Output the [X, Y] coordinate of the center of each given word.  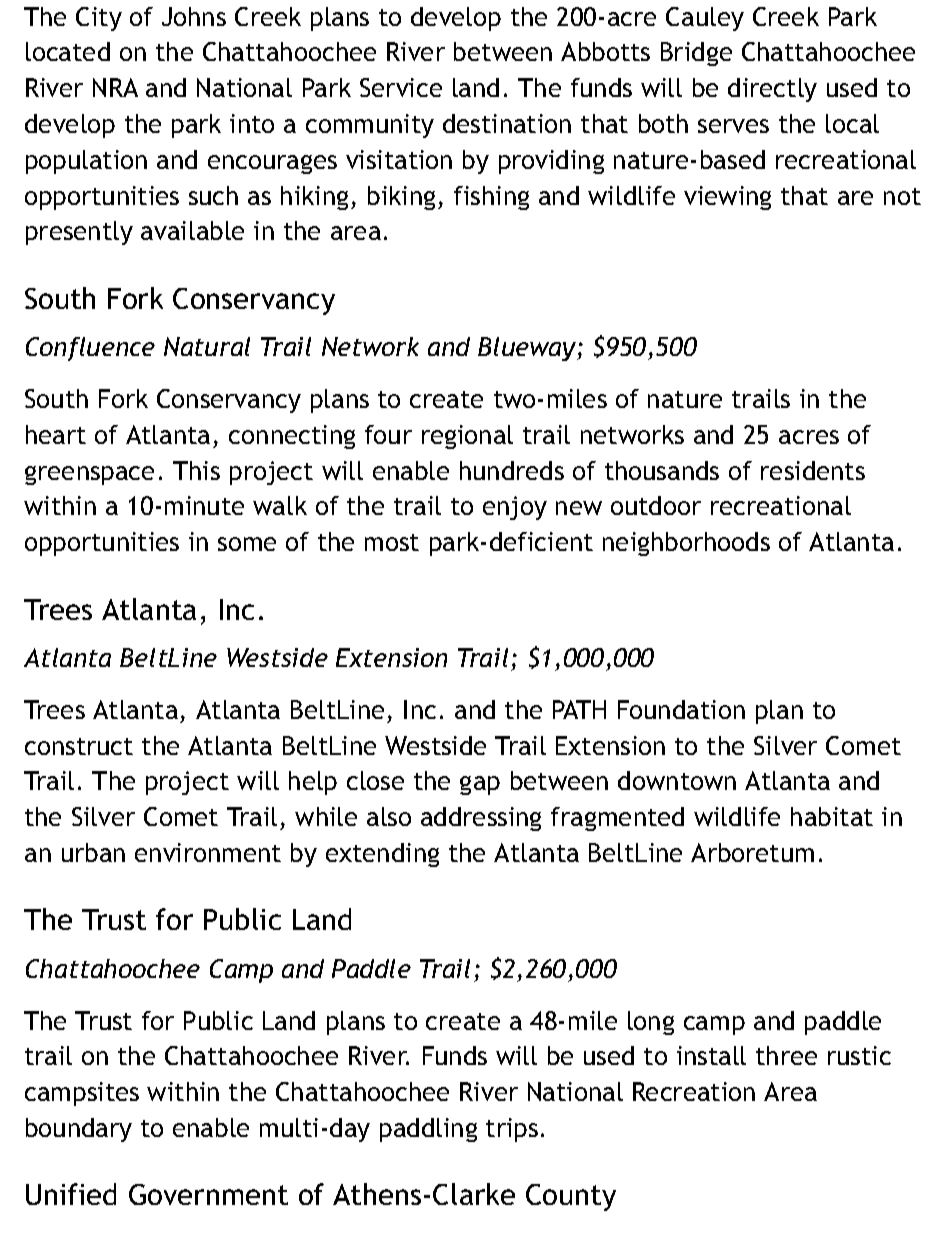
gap [480, 785]
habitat [832, 816]
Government [208, 1194]
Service [401, 87]
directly [772, 90]
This [196, 470]
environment [208, 852]
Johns [194, 16]
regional [467, 437]
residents [813, 470]
